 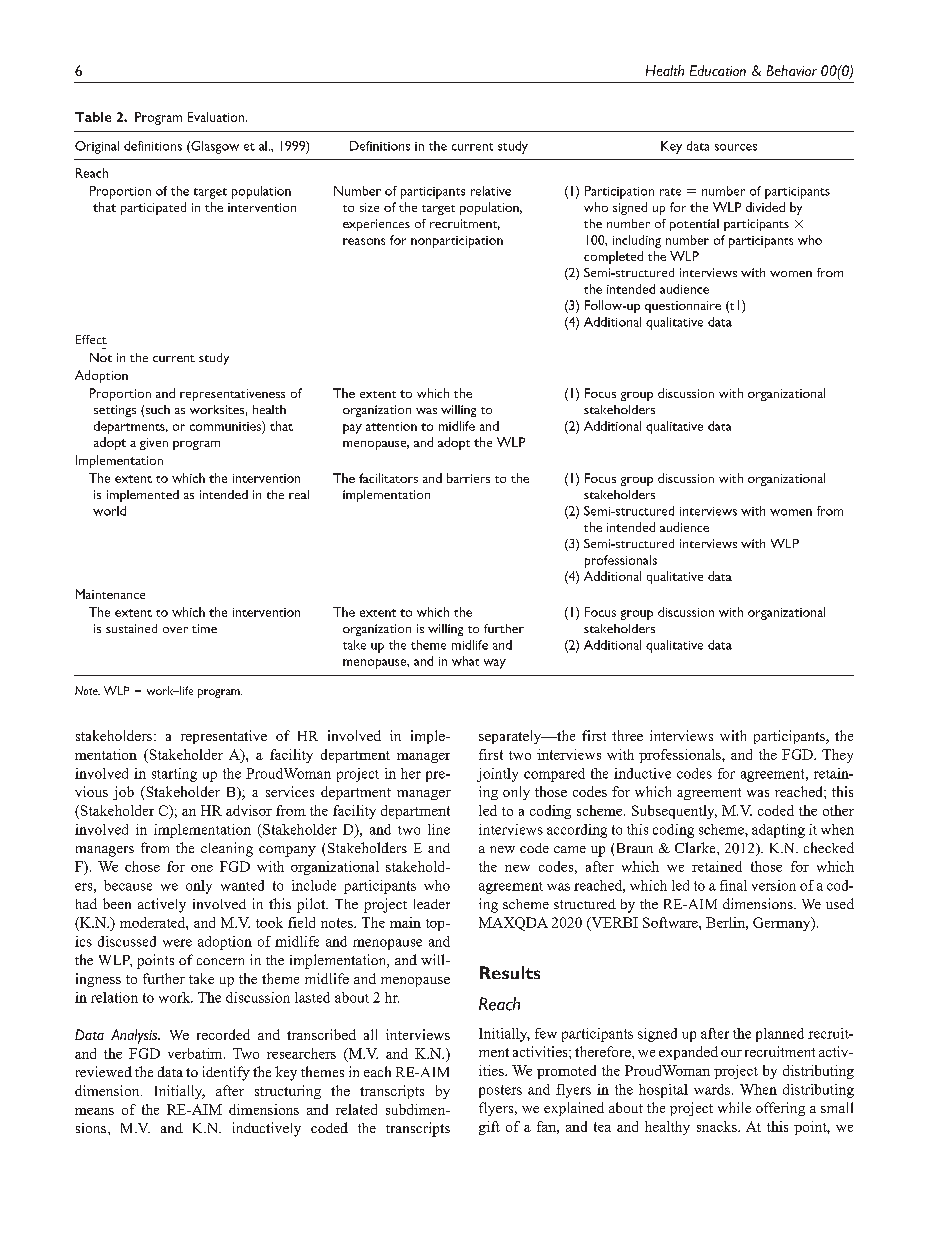 I want to click on Evaluation, so click(x=216, y=117).
